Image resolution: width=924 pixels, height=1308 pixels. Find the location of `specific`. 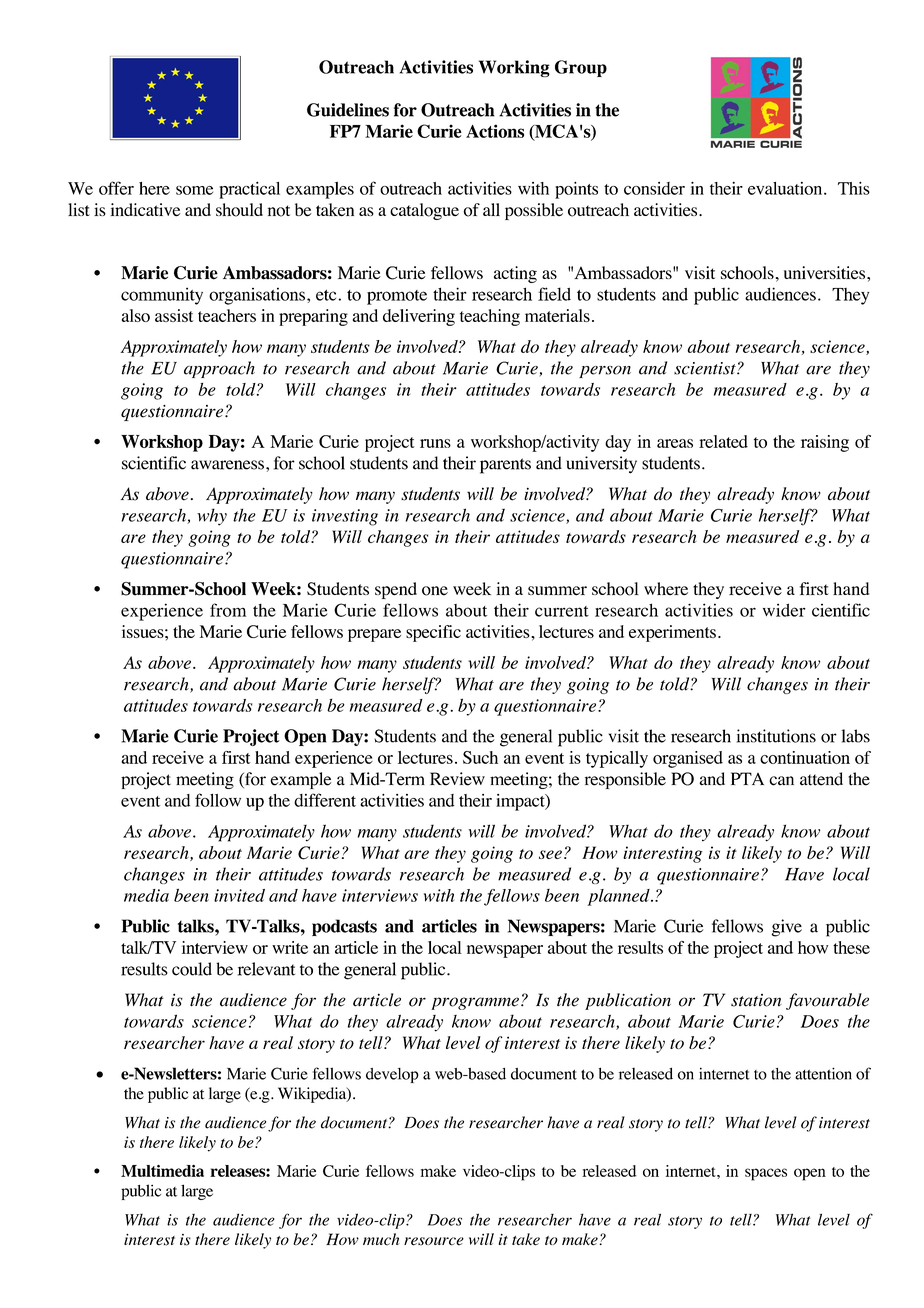

specific is located at coordinates (433, 633).
